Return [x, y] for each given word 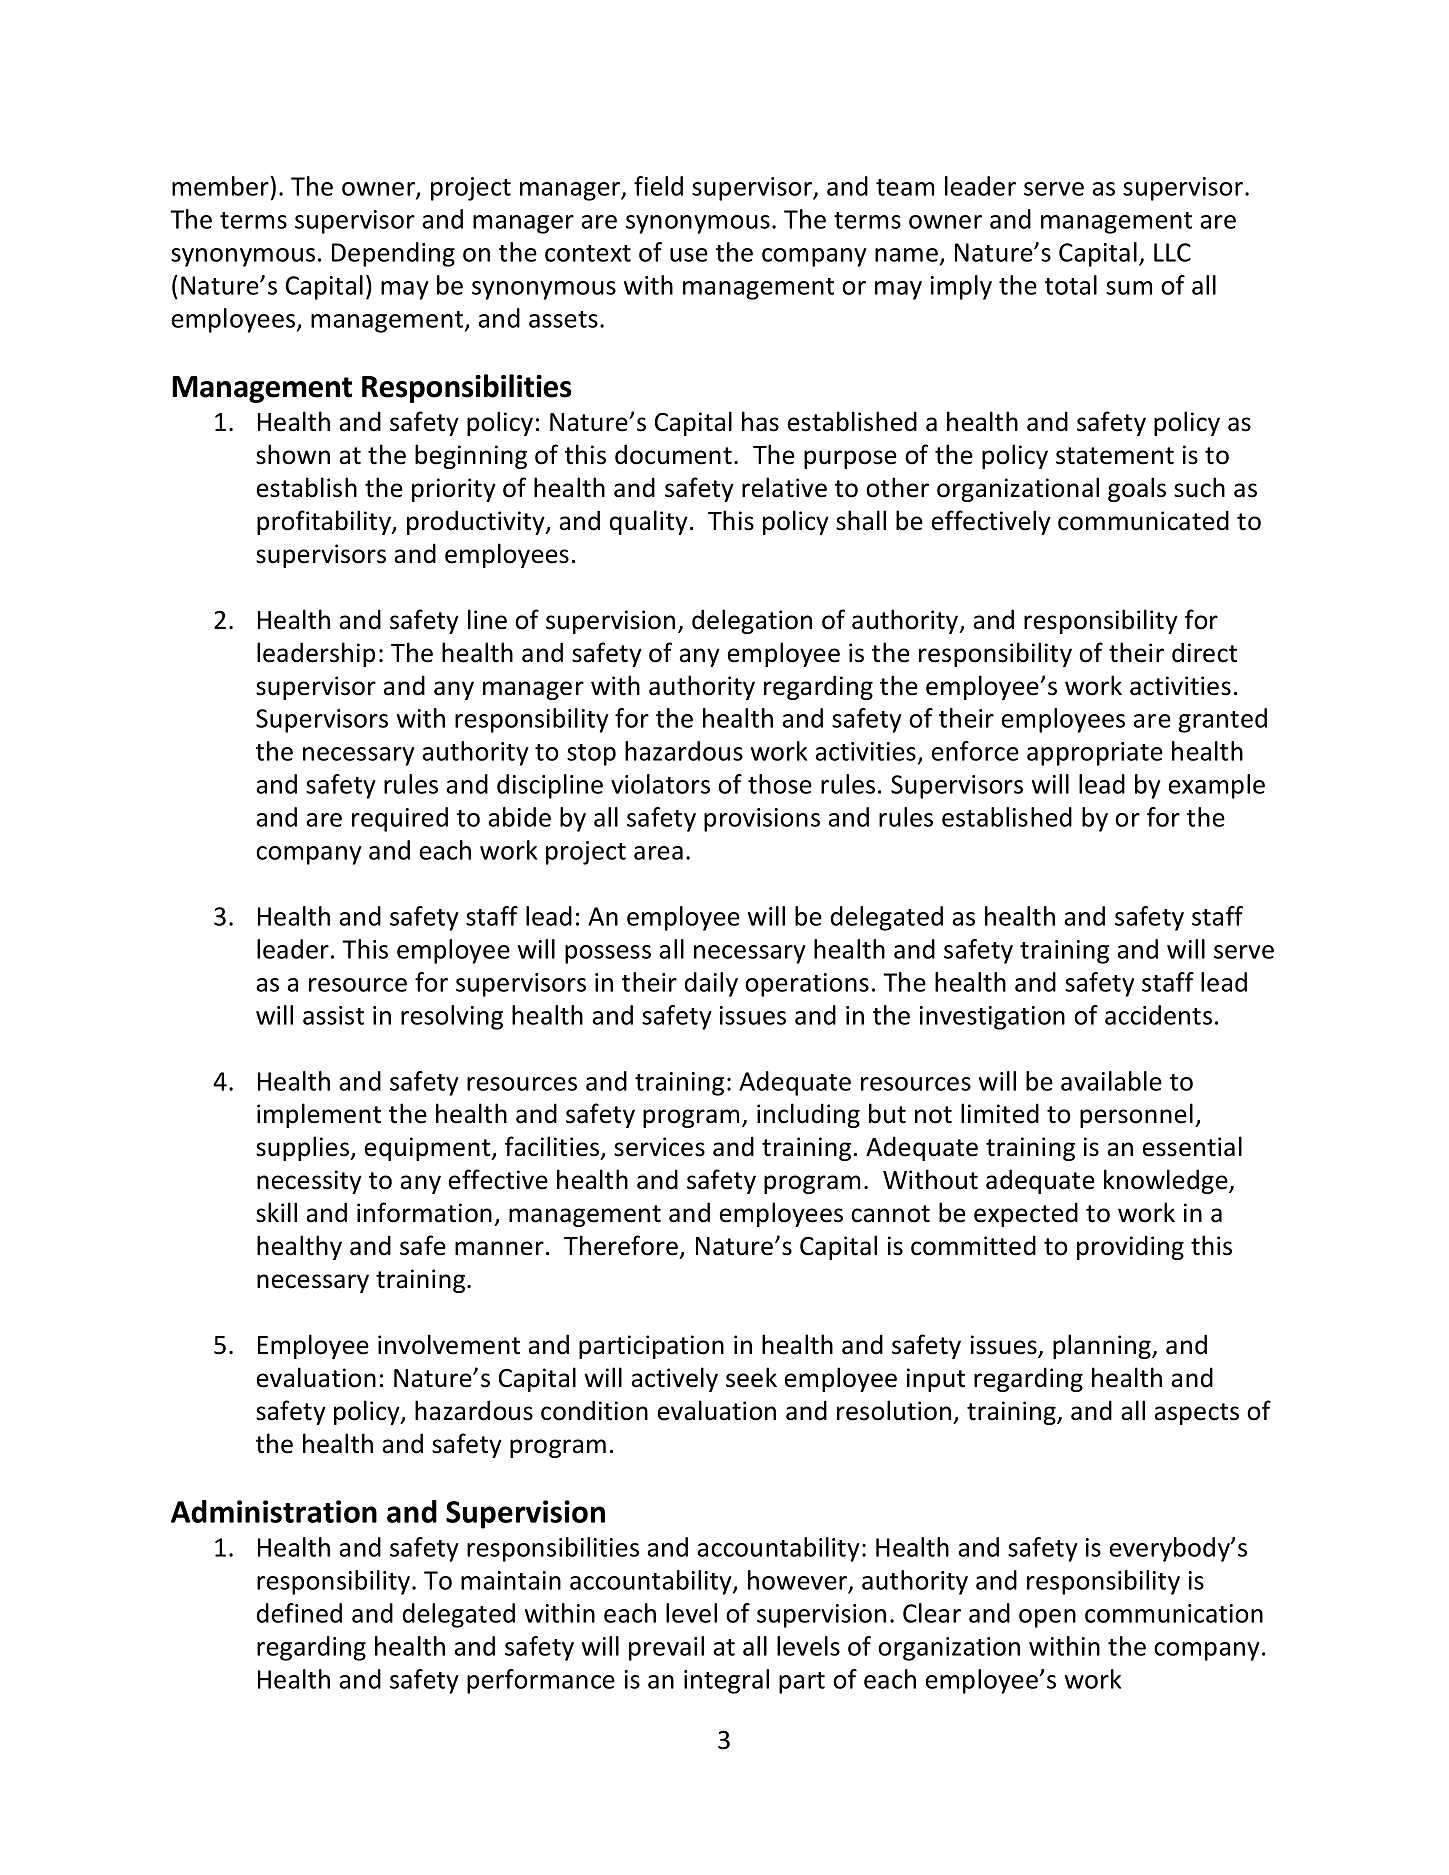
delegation [752, 621]
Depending [393, 254]
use [689, 255]
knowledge [1167, 1181]
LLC [1172, 252]
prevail [666, 1648]
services [659, 1147]
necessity [309, 1182]
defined [299, 1613]
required [400, 819]
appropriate [1095, 754]
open [1047, 1618]
